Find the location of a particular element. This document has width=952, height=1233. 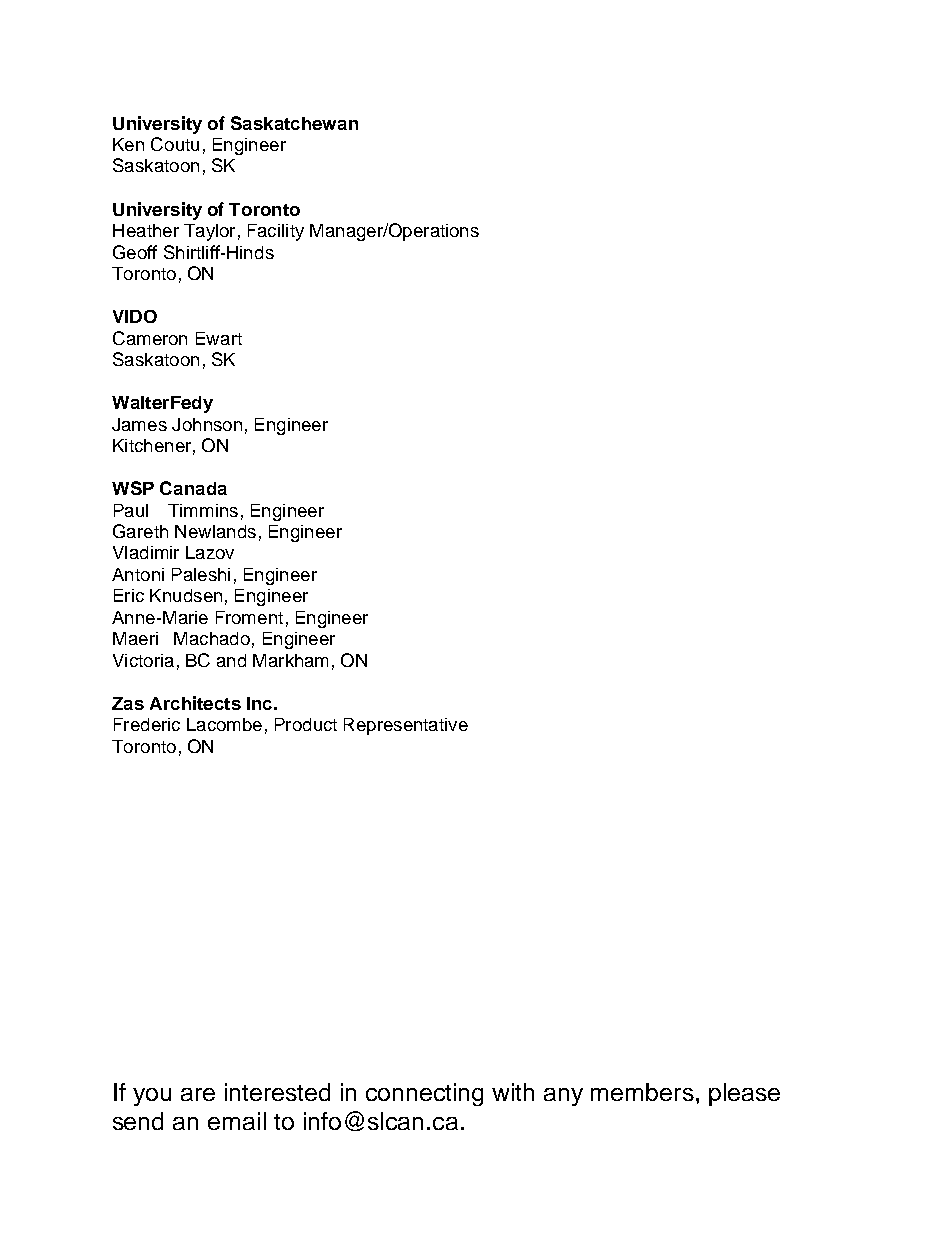

Product is located at coordinates (306, 724).
